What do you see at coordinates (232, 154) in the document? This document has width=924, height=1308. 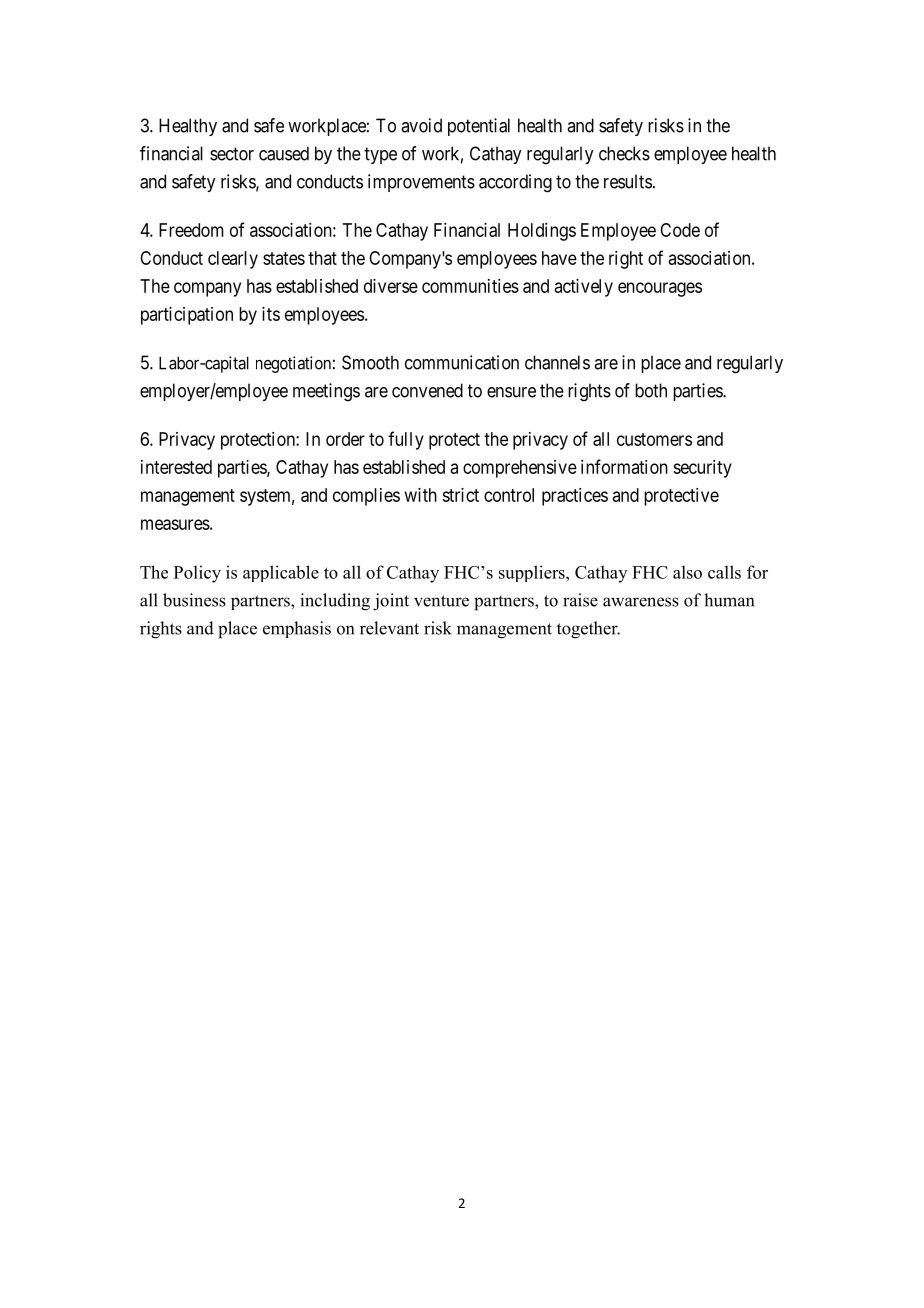 I see `sector` at bounding box center [232, 154].
